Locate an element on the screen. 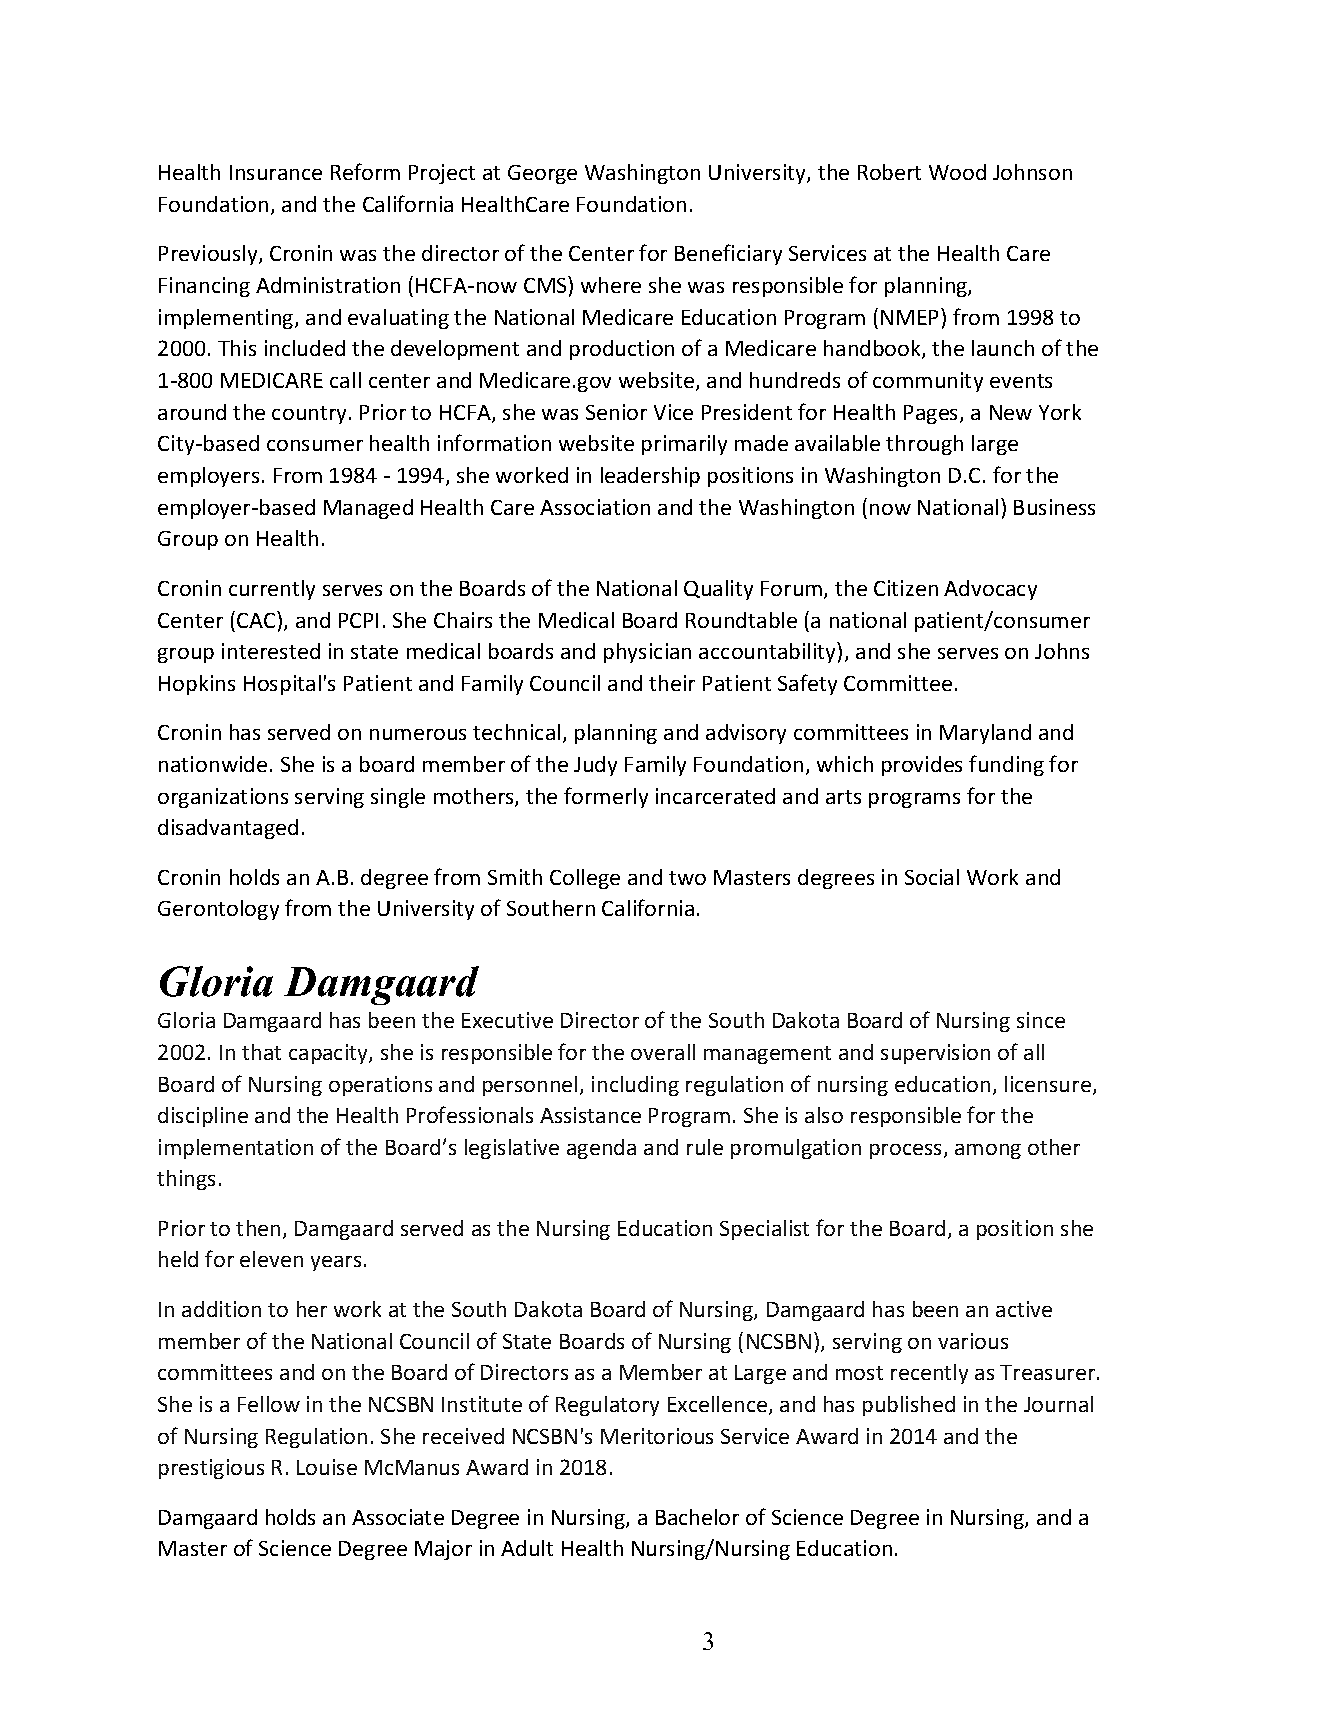  Bachelor is located at coordinates (697, 1517).
